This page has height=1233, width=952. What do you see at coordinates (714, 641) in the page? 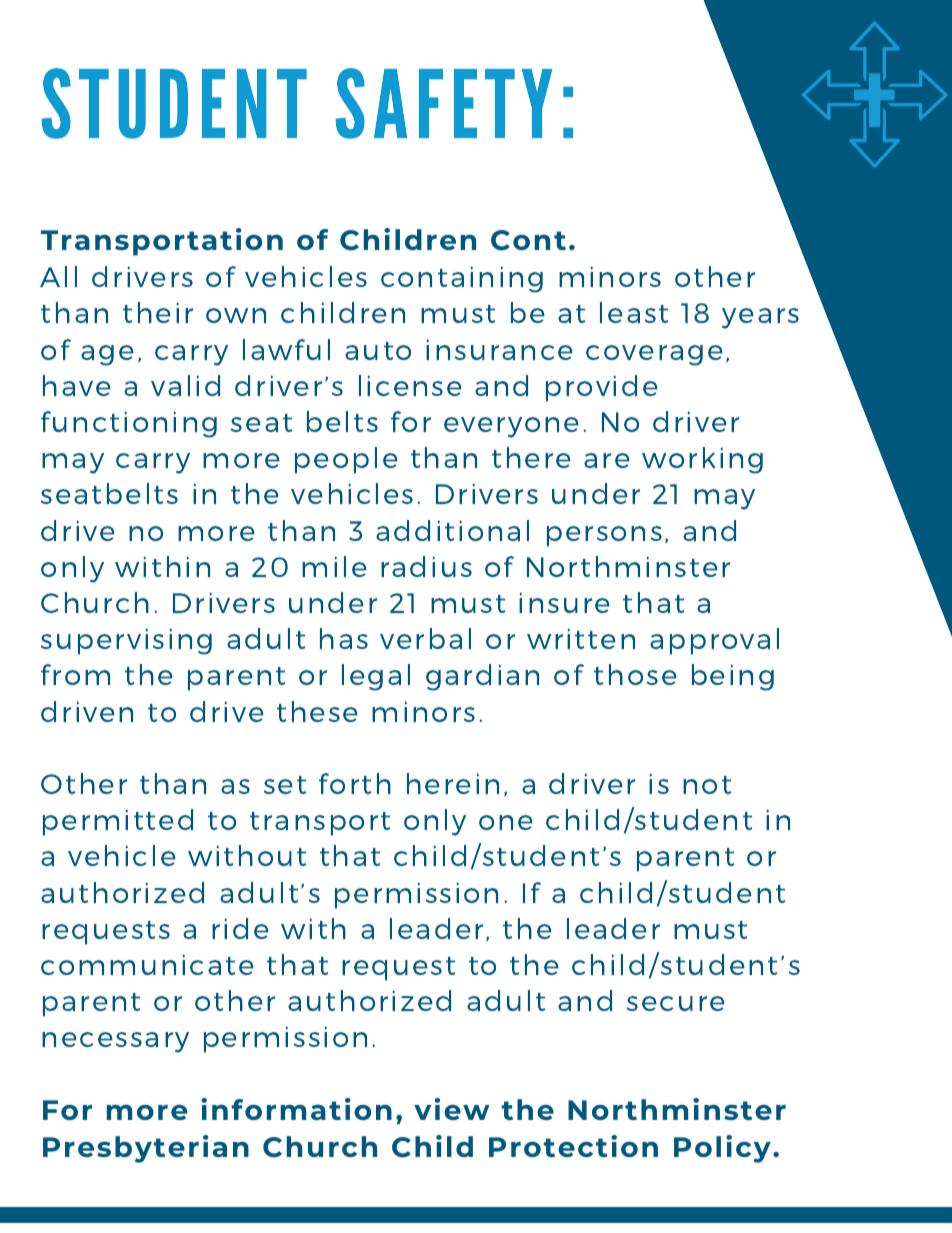
I see `approval` at bounding box center [714, 641].
